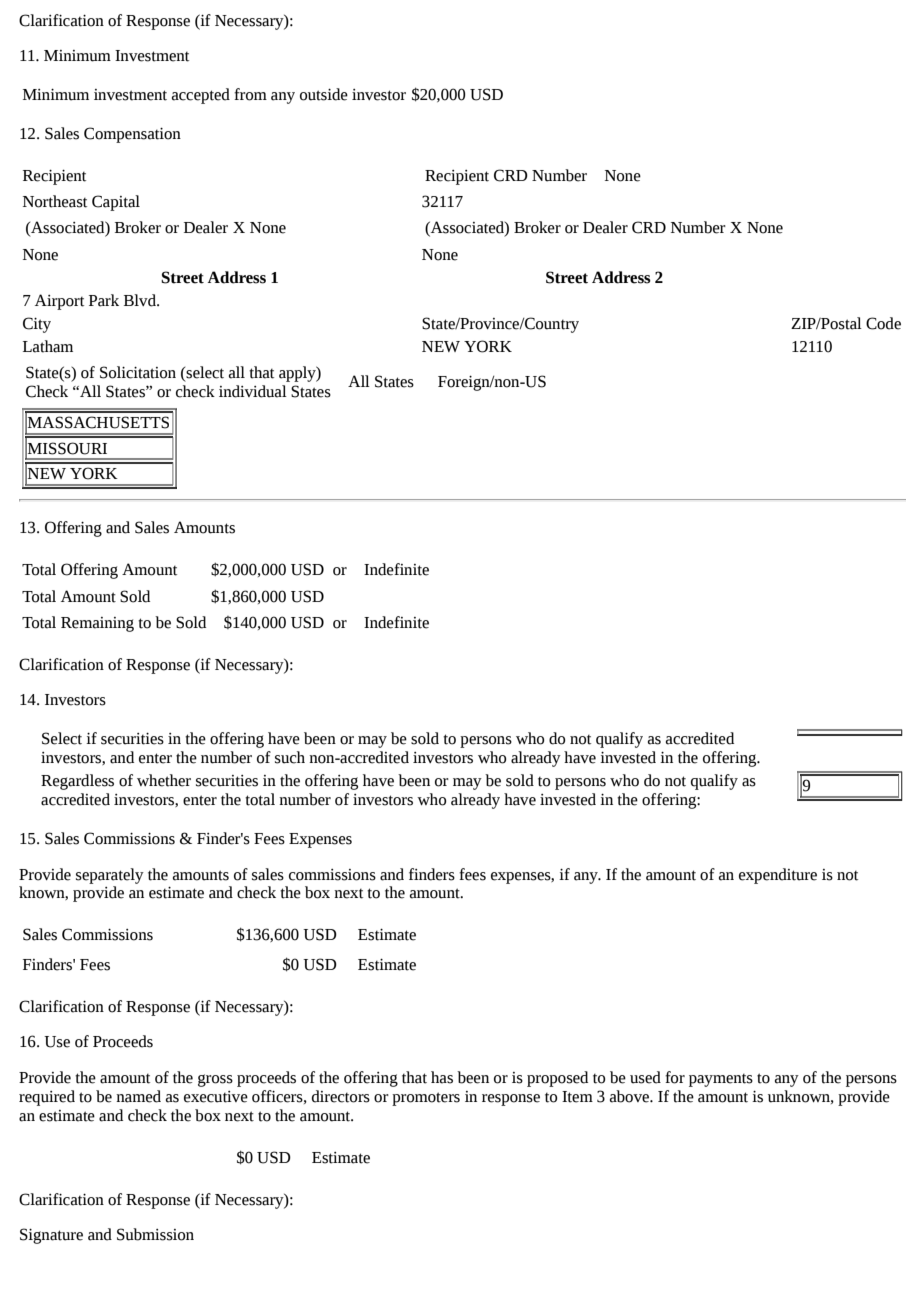 Image resolution: width=924 pixels, height=1308 pixels. What do you see at coordinates (290, 757) in the screenshot?
I see `such` at bounding box center [290, 757].
